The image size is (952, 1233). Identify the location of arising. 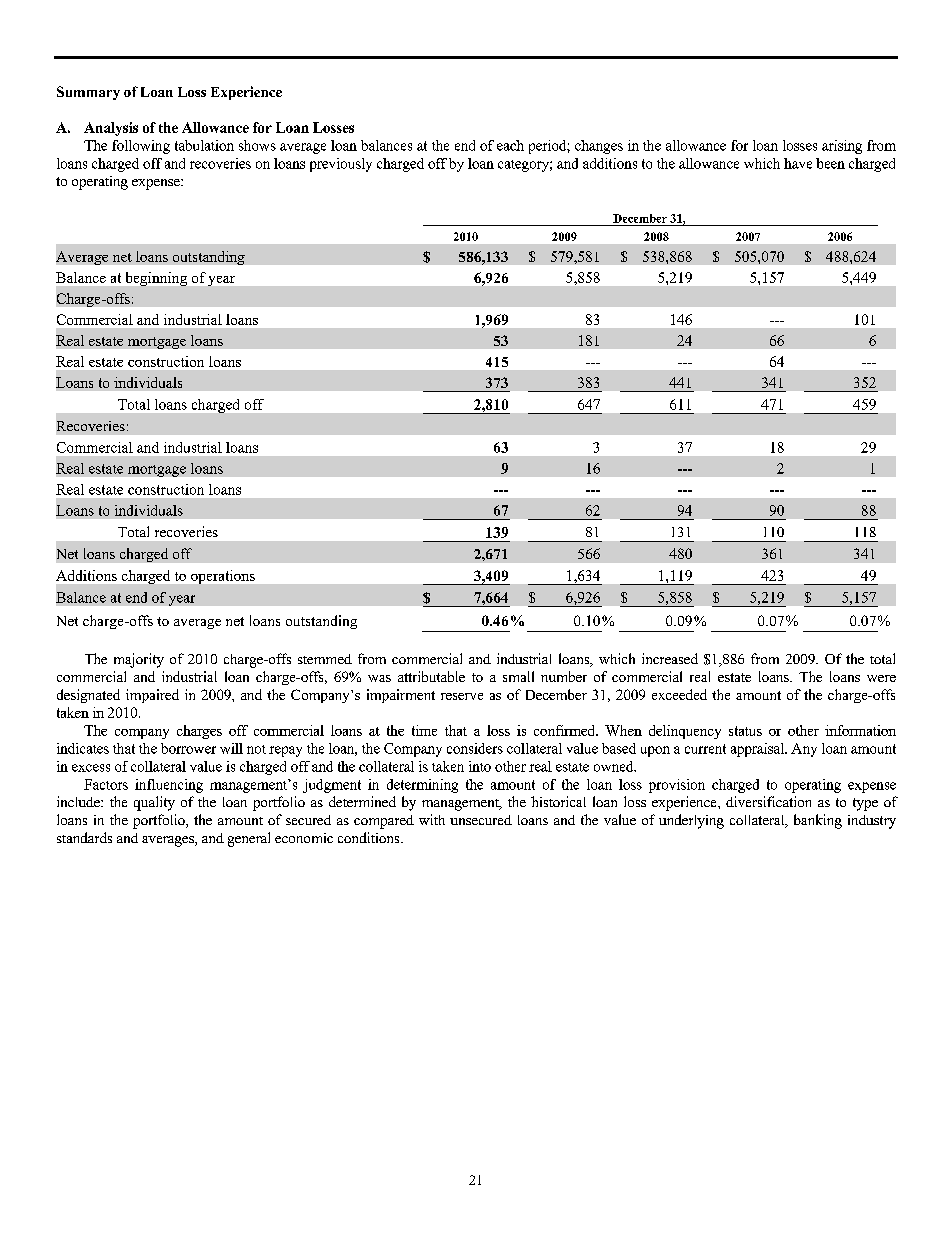
(842, 147).
